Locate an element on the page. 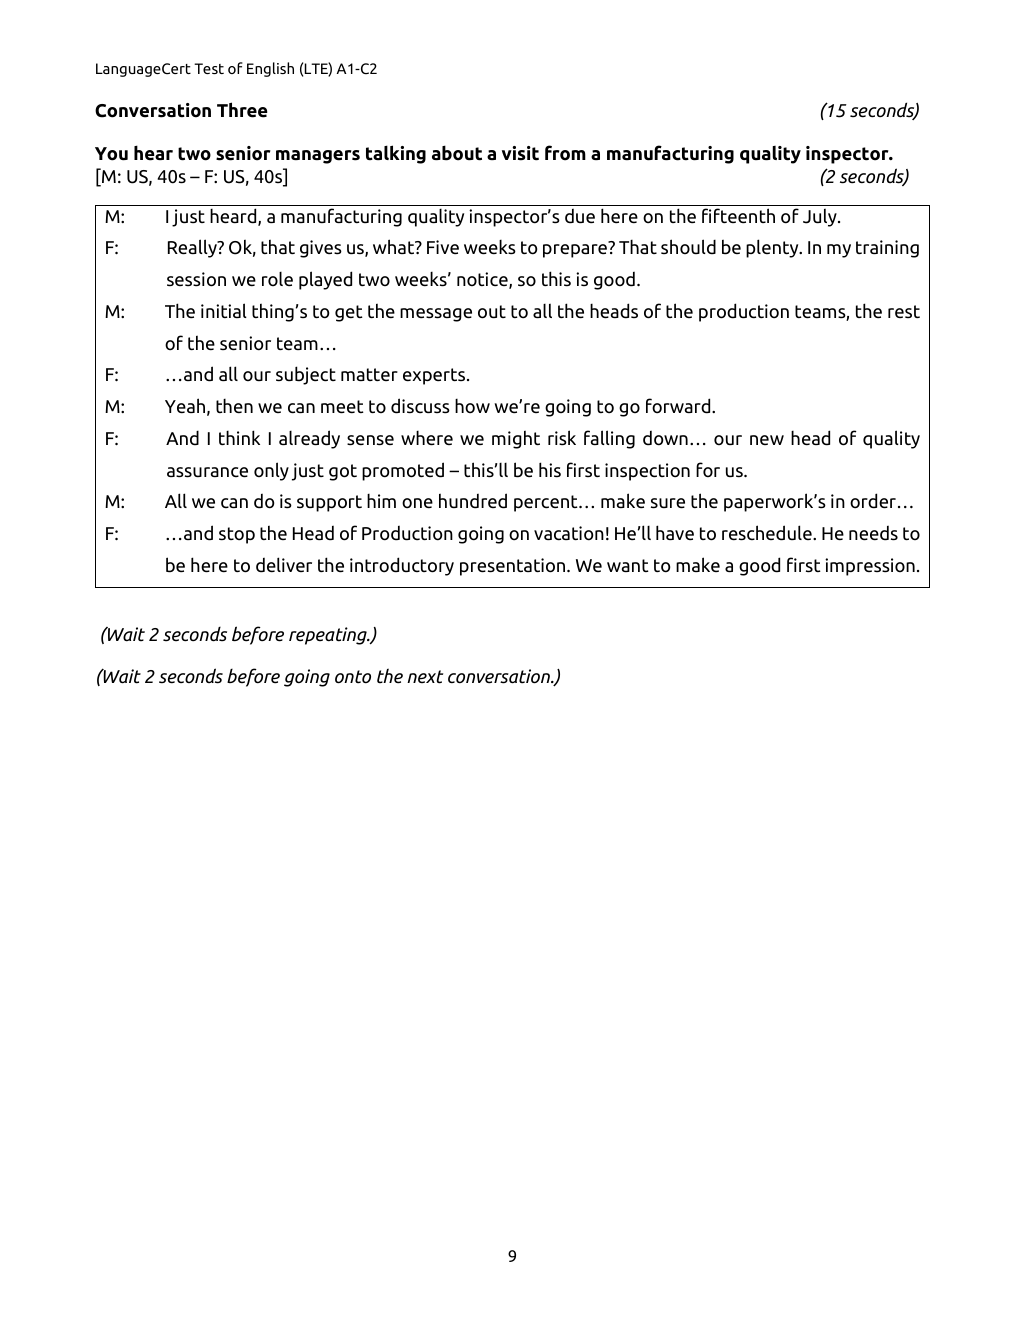  experts is located at coordinates (435, 376).
